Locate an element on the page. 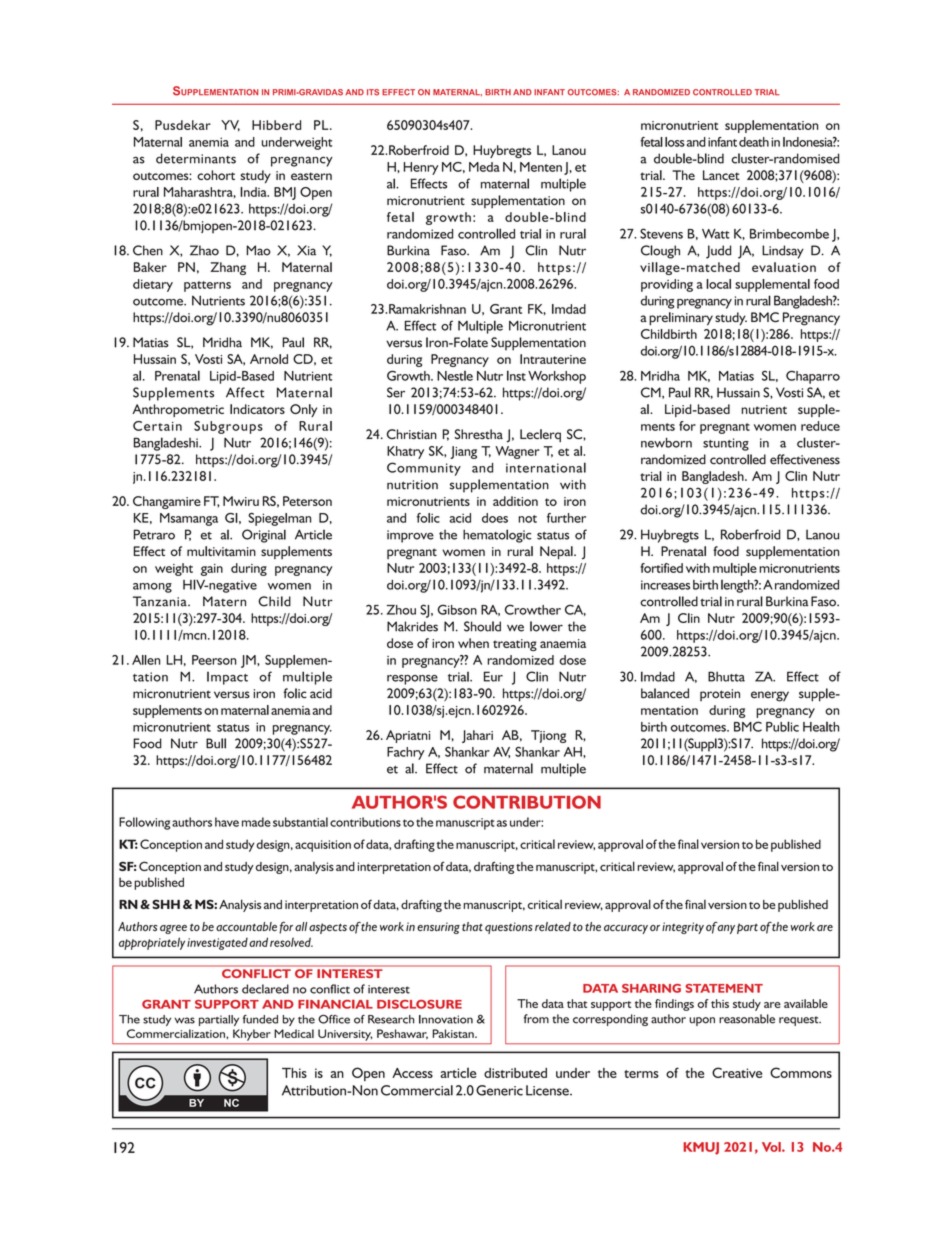 This page has width=952, height=1233. Jiang is located at coordinates (463, 452).
